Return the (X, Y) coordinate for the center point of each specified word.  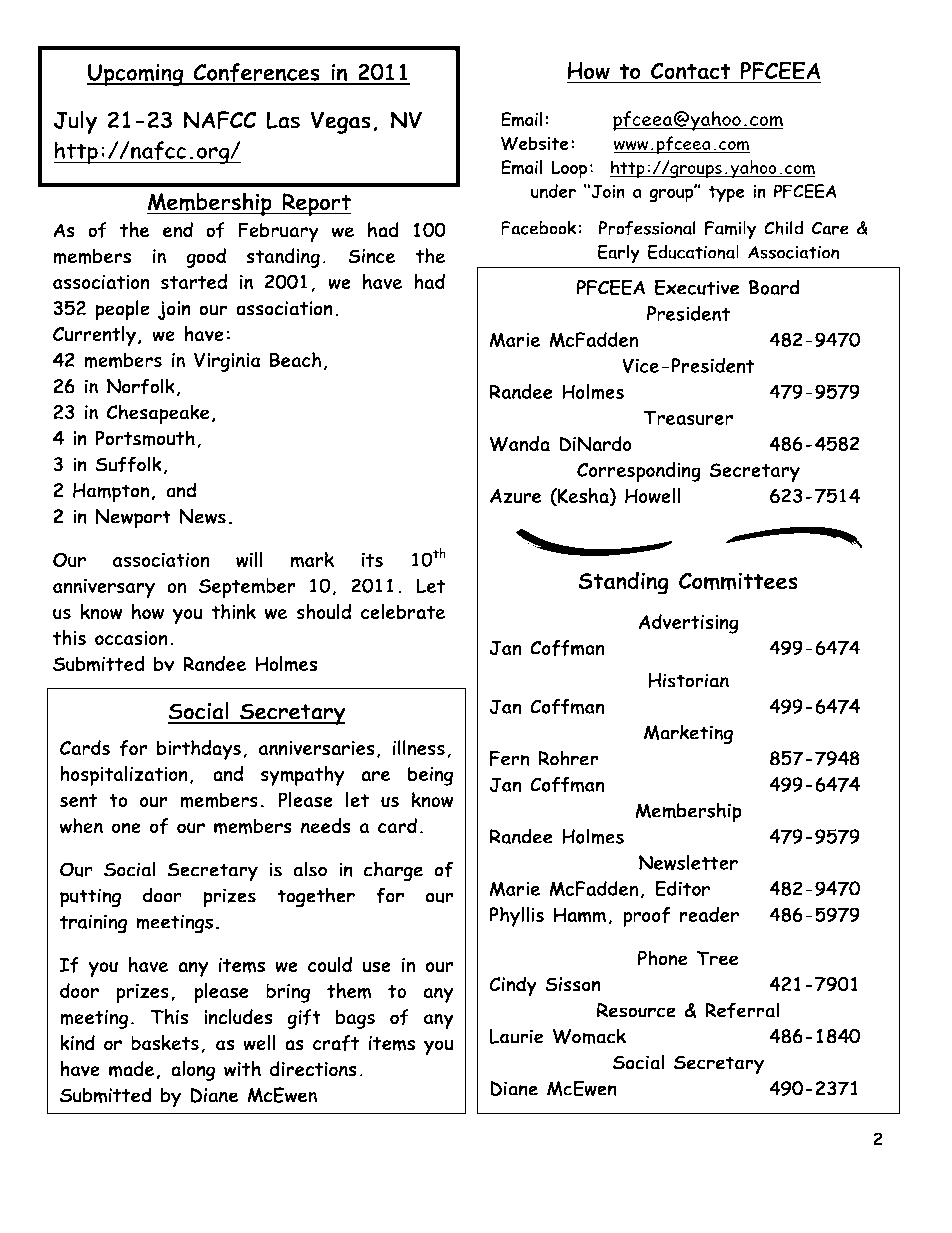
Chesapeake (158, 414)
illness (419, 748)
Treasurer (688, 417)
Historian (688, 680)
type (726, 194)
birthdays (199, 750)
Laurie (516, 1036)
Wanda (519, 444)
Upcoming (136, 75)
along (193, 1071)
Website (535, 143)
